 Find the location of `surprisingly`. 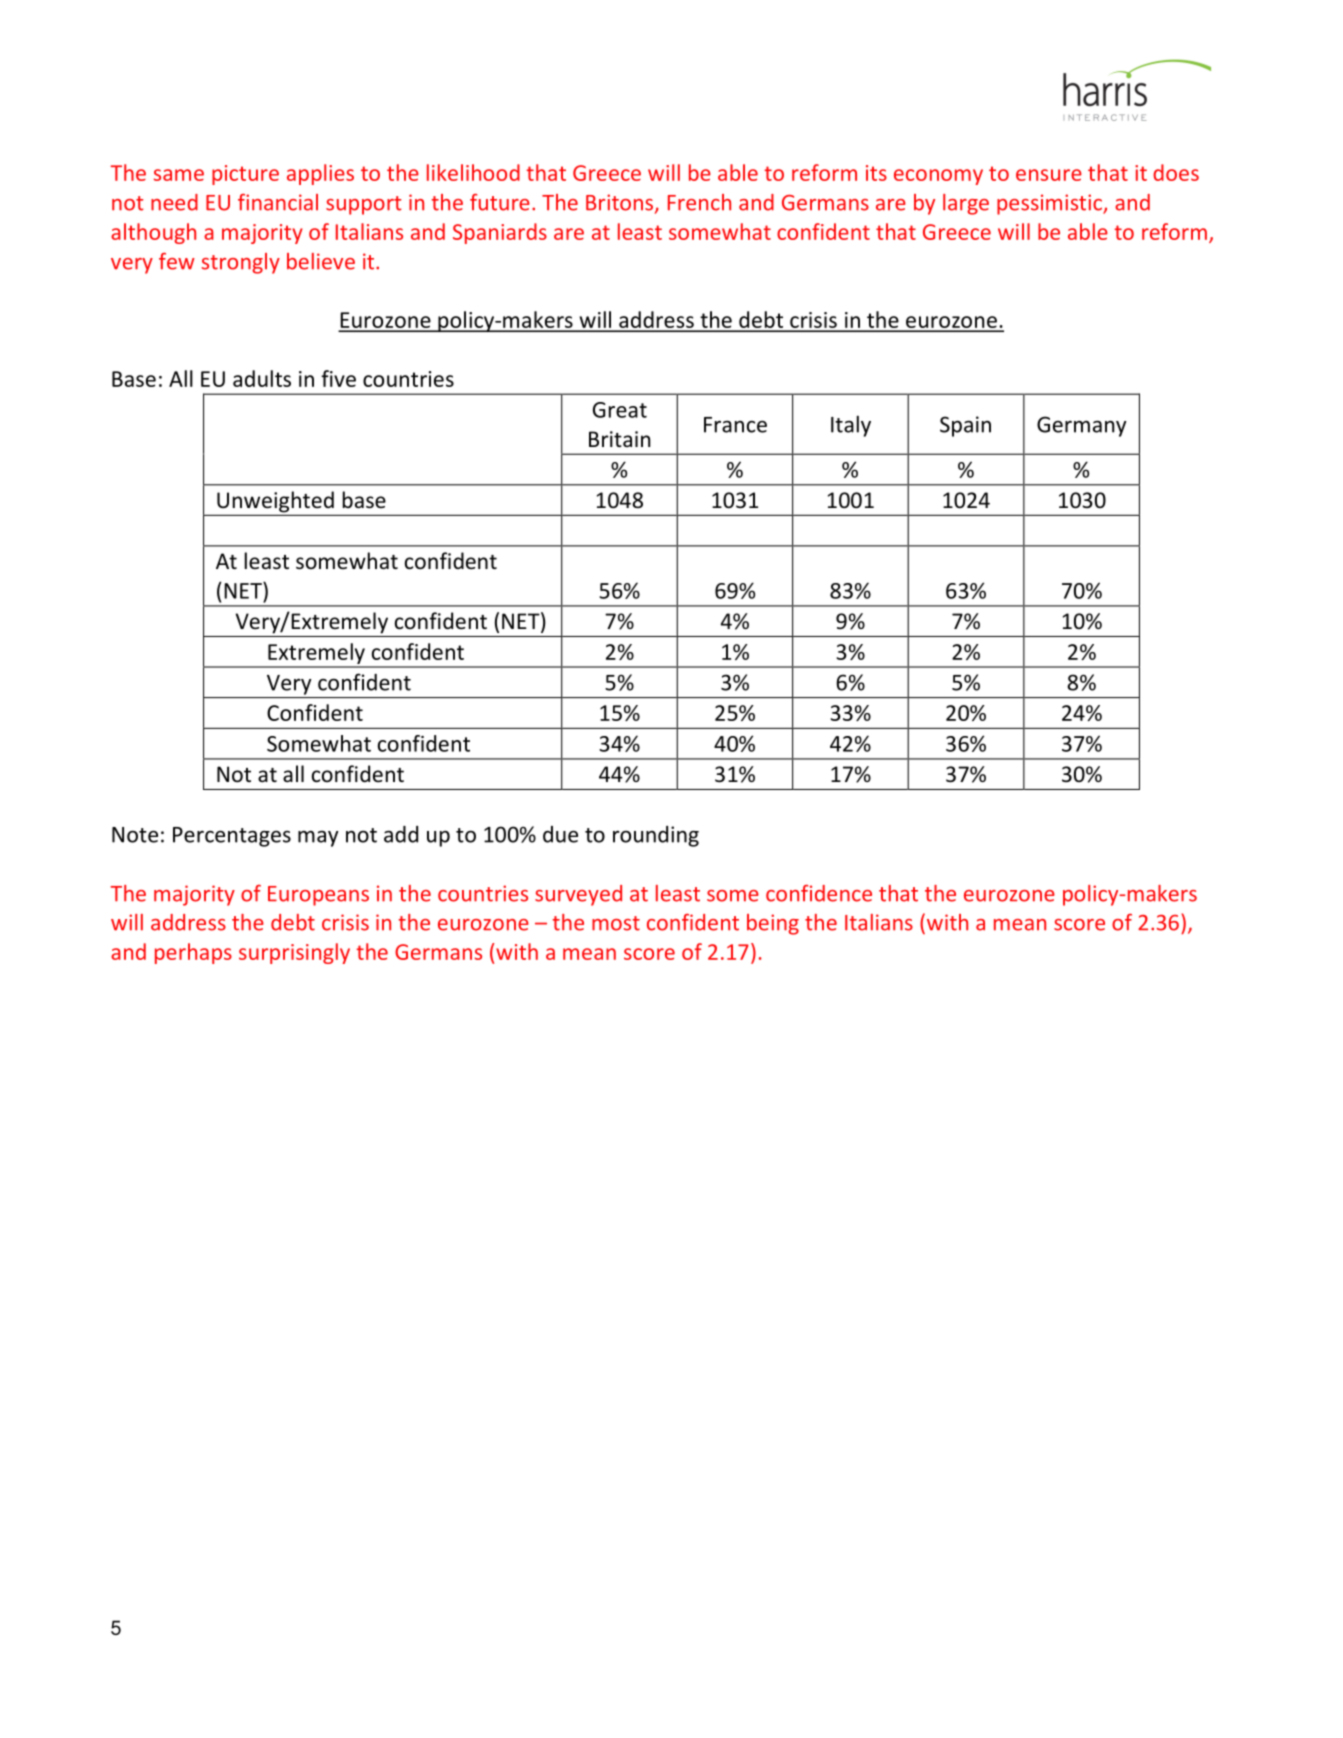

surprisingly is located at coordinates (294, 953).
